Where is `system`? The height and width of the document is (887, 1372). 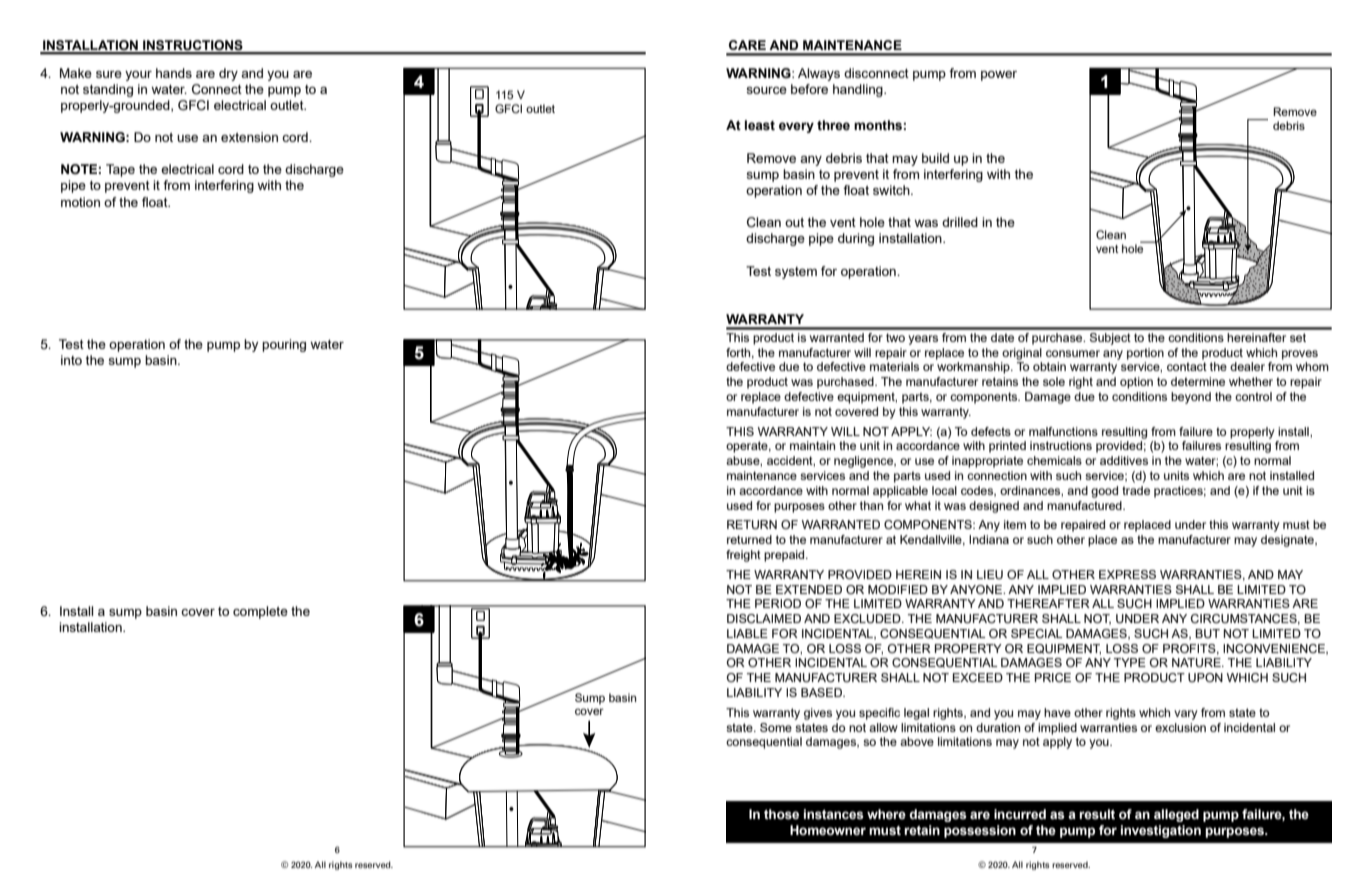 system is located at coordinates (796, 273).
